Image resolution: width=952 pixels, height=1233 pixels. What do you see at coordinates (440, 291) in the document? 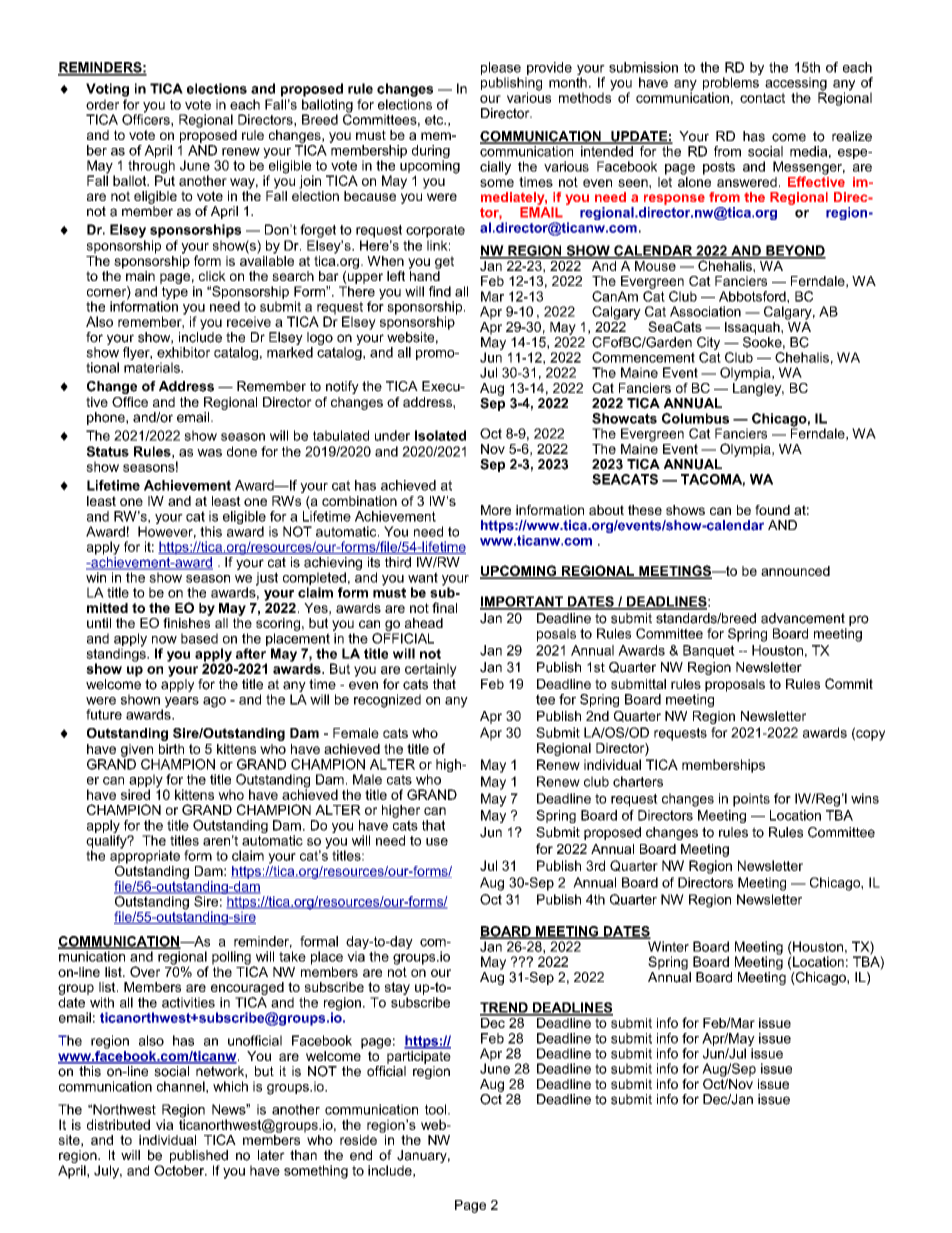
I see `find` at bounding box center [440, 291].
